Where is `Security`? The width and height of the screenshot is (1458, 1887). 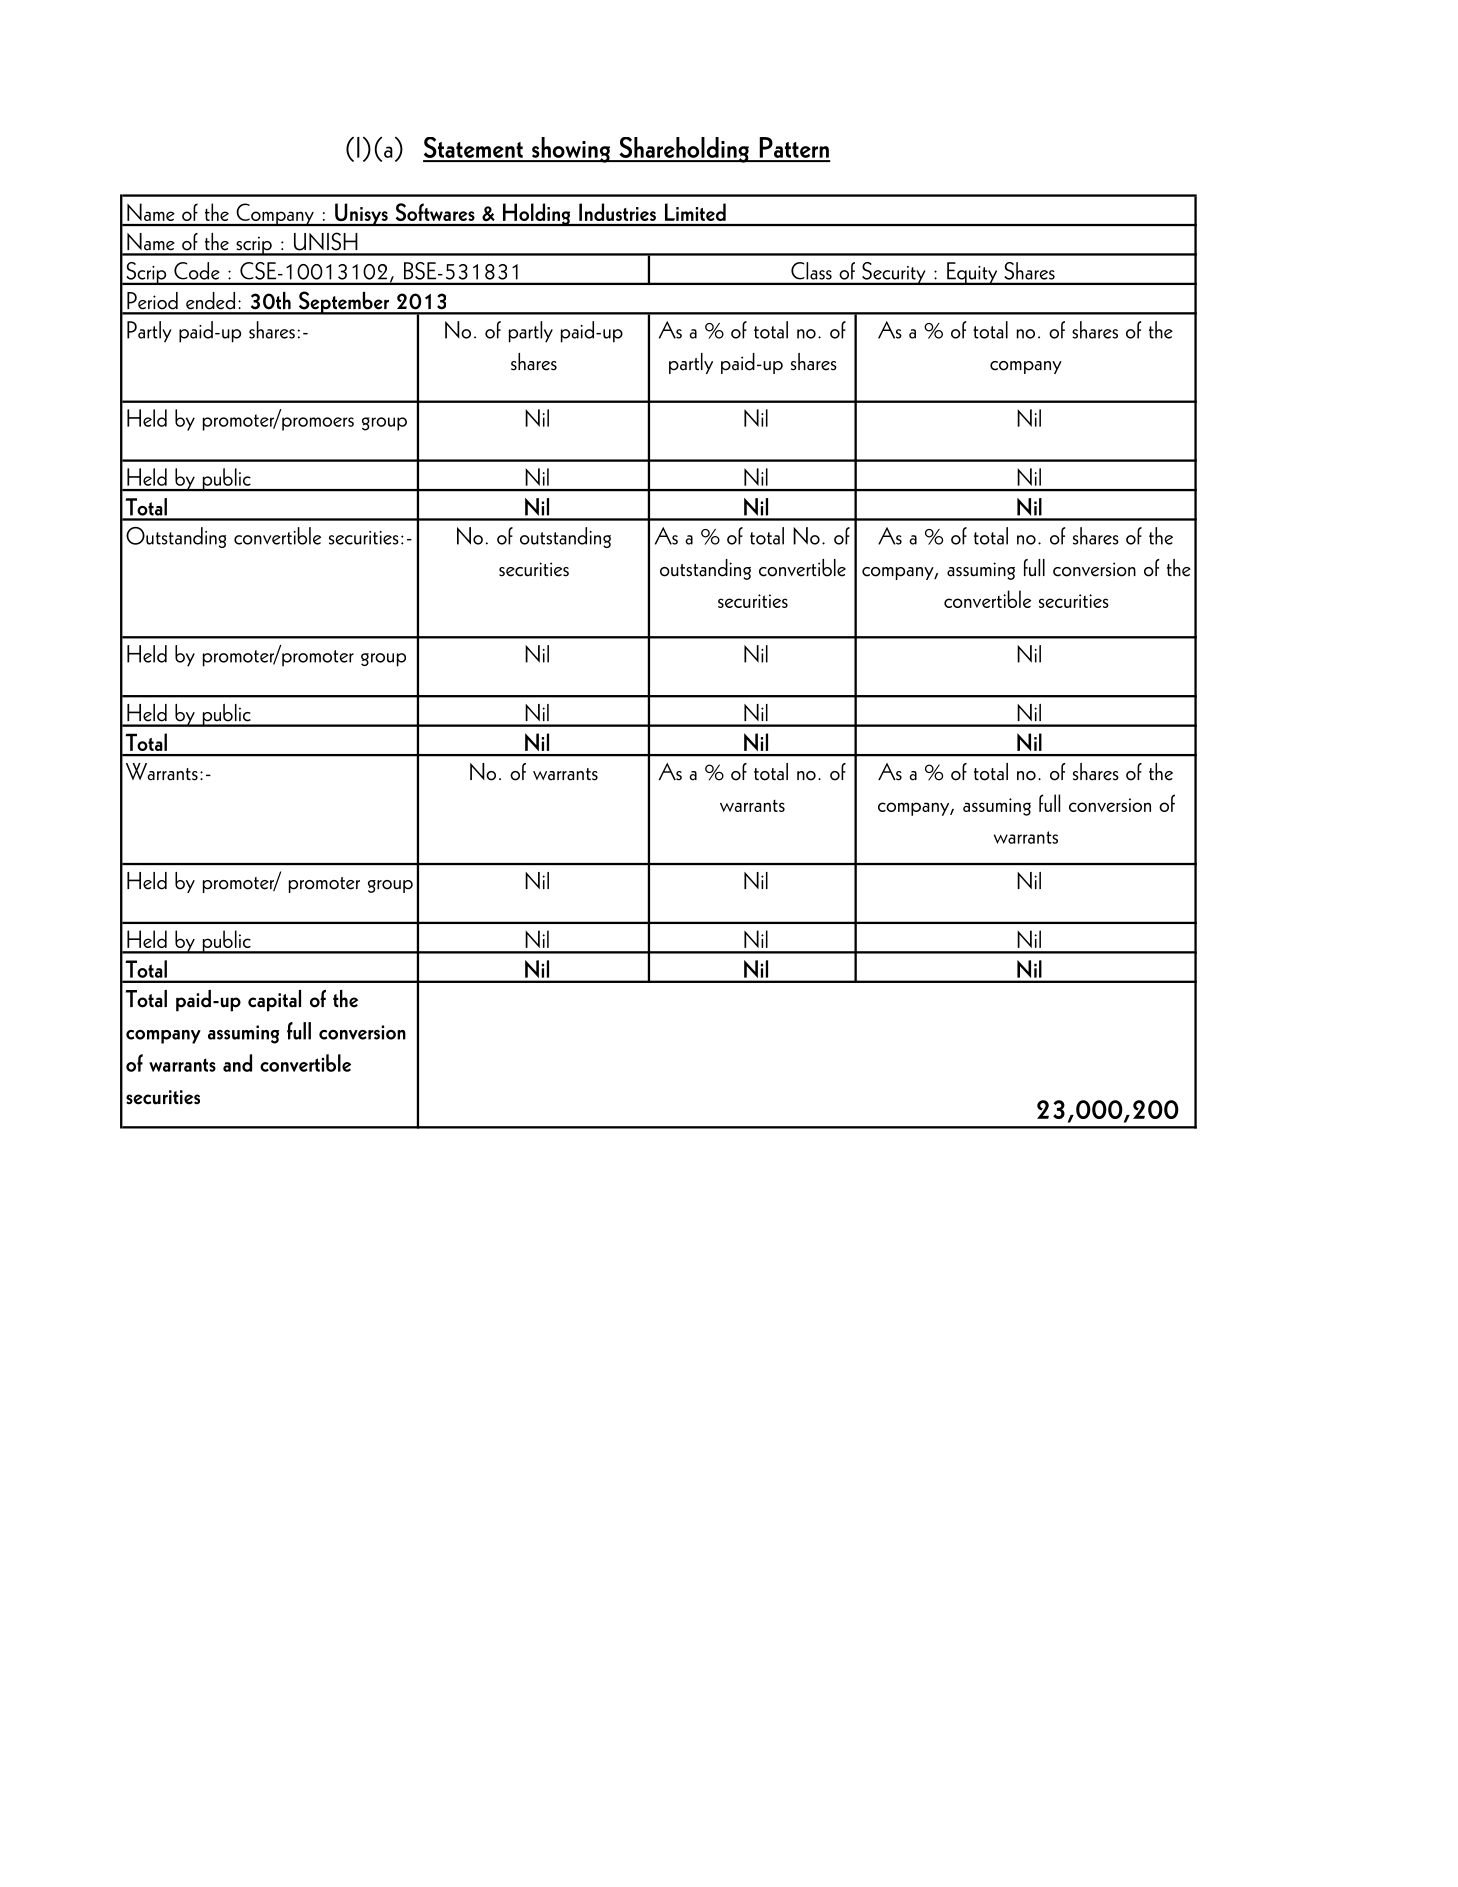
Security is located at coordinates (894, 273).
